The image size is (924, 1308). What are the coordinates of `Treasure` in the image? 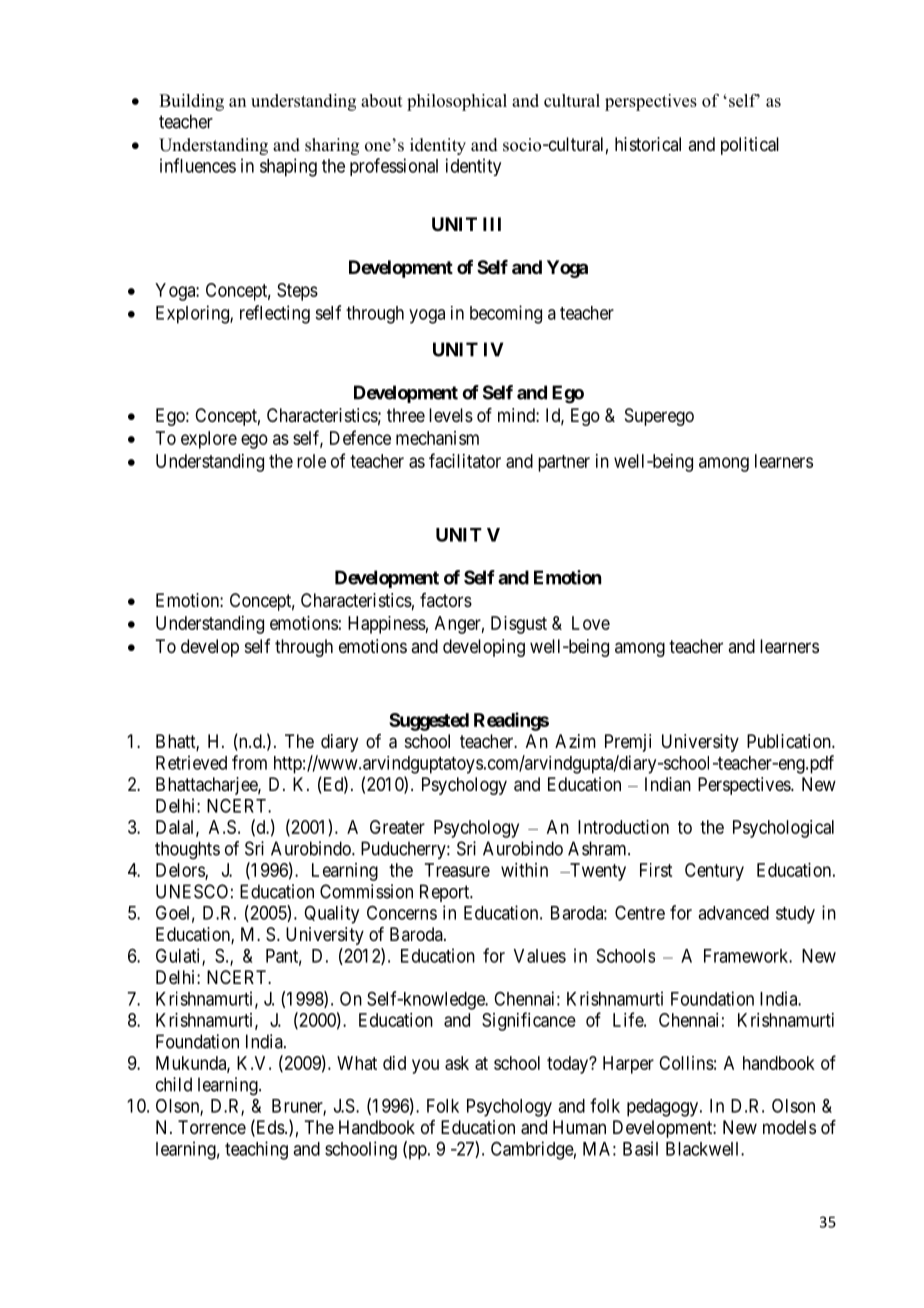 It's located at (457, 870).
